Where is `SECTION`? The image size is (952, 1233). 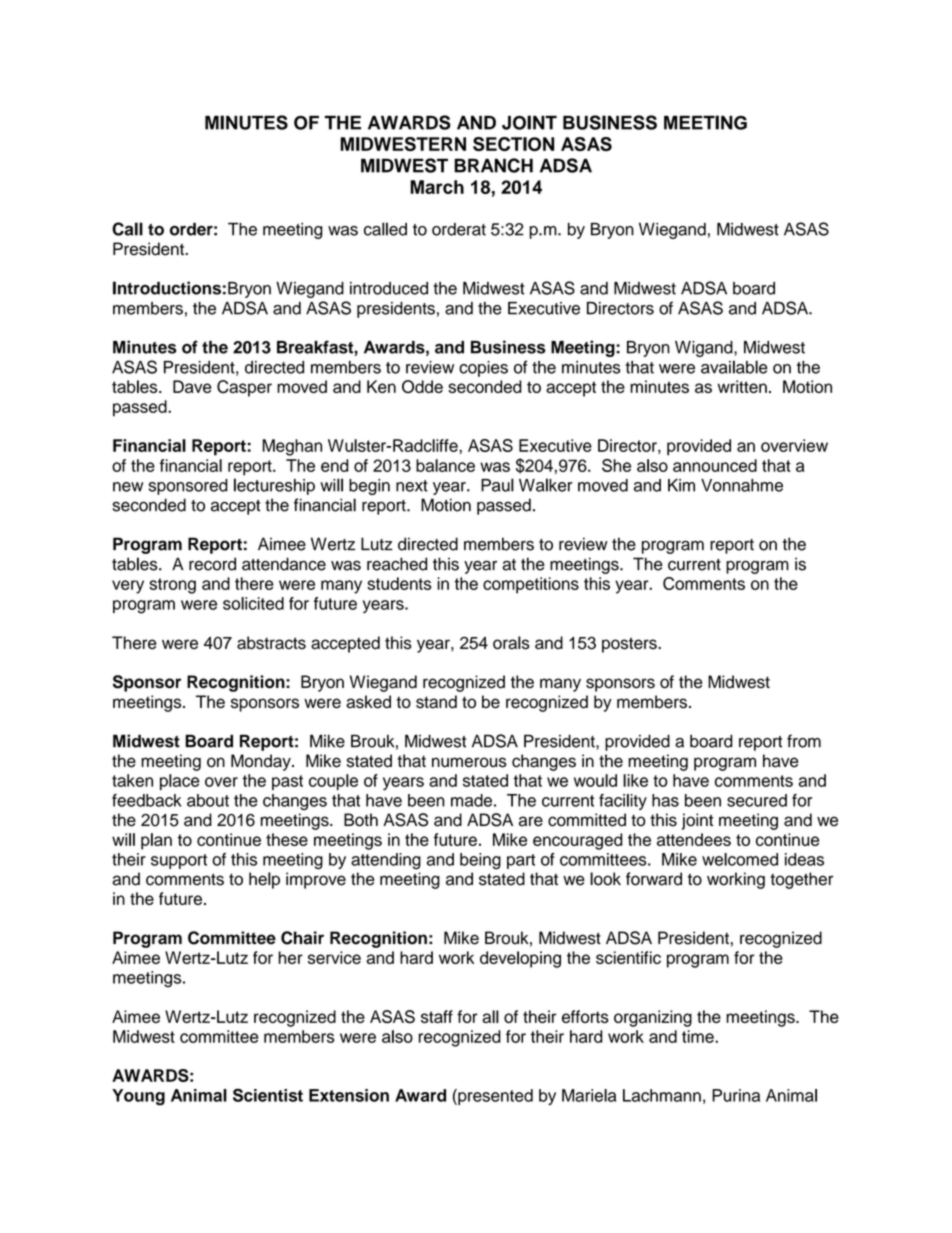 SECTION is located at coordinates (513, 144).
